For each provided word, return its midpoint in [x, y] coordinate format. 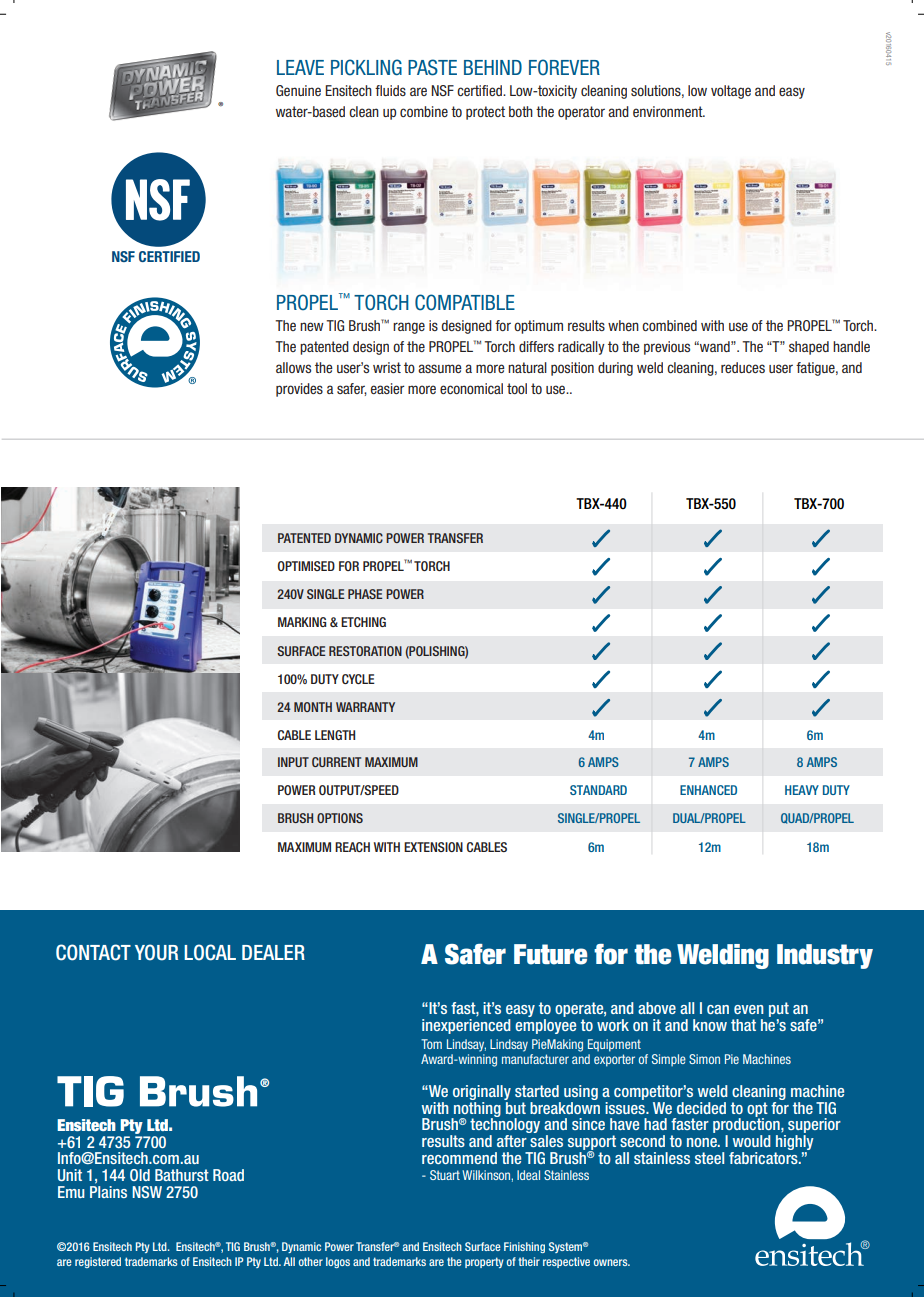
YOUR [156, 952]
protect [485, 113]
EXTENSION [433, 847]
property [484, 1262]
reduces [743, 367]
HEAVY [802, 790]
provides [299, 390]
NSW [147, 1192]
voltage [731, 92]
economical [471, 388]
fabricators [764, 1156]
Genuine [298, 90]
